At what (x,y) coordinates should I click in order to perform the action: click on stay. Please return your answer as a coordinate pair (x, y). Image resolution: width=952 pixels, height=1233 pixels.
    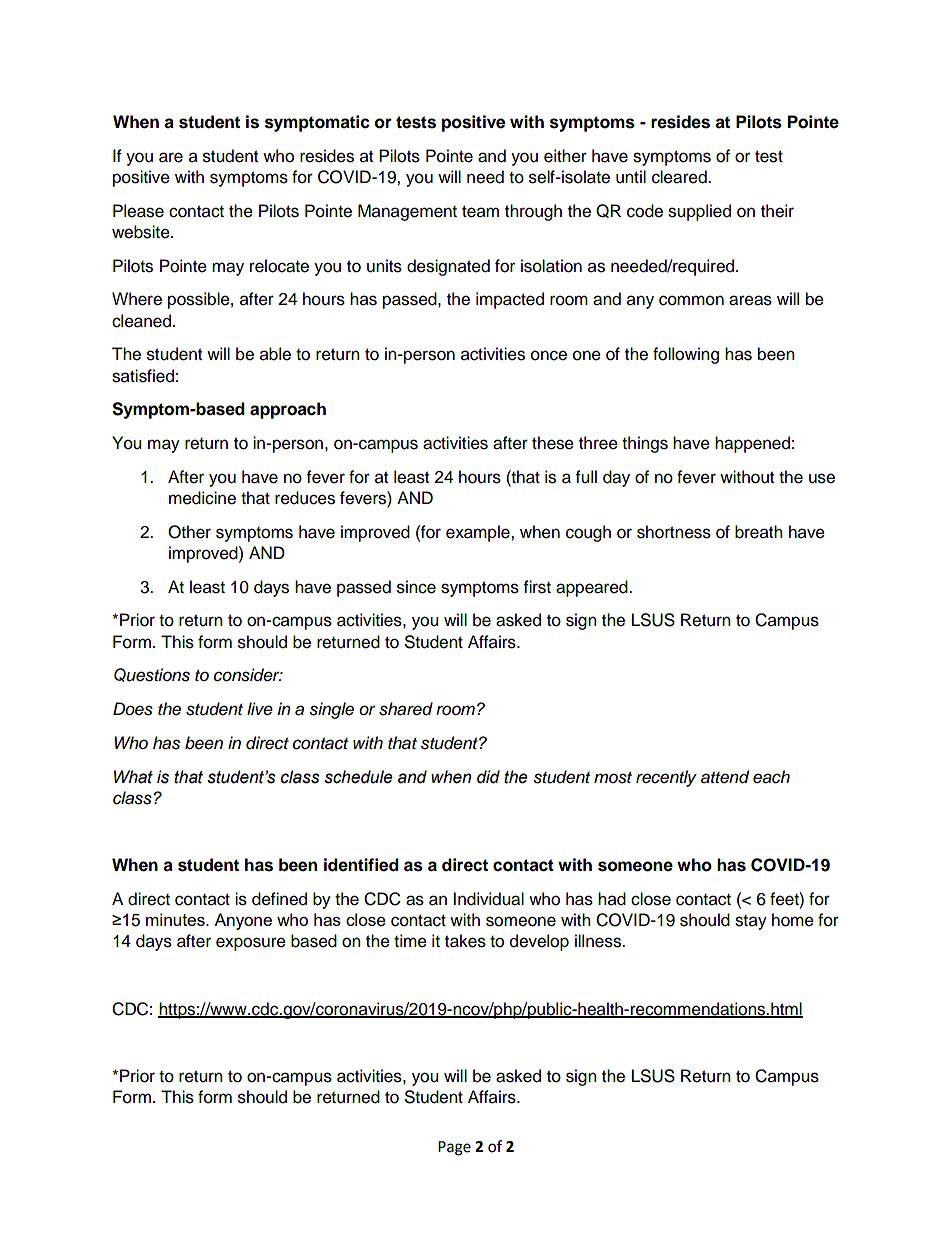
    Looking at the image, I should click on (751, 922).
